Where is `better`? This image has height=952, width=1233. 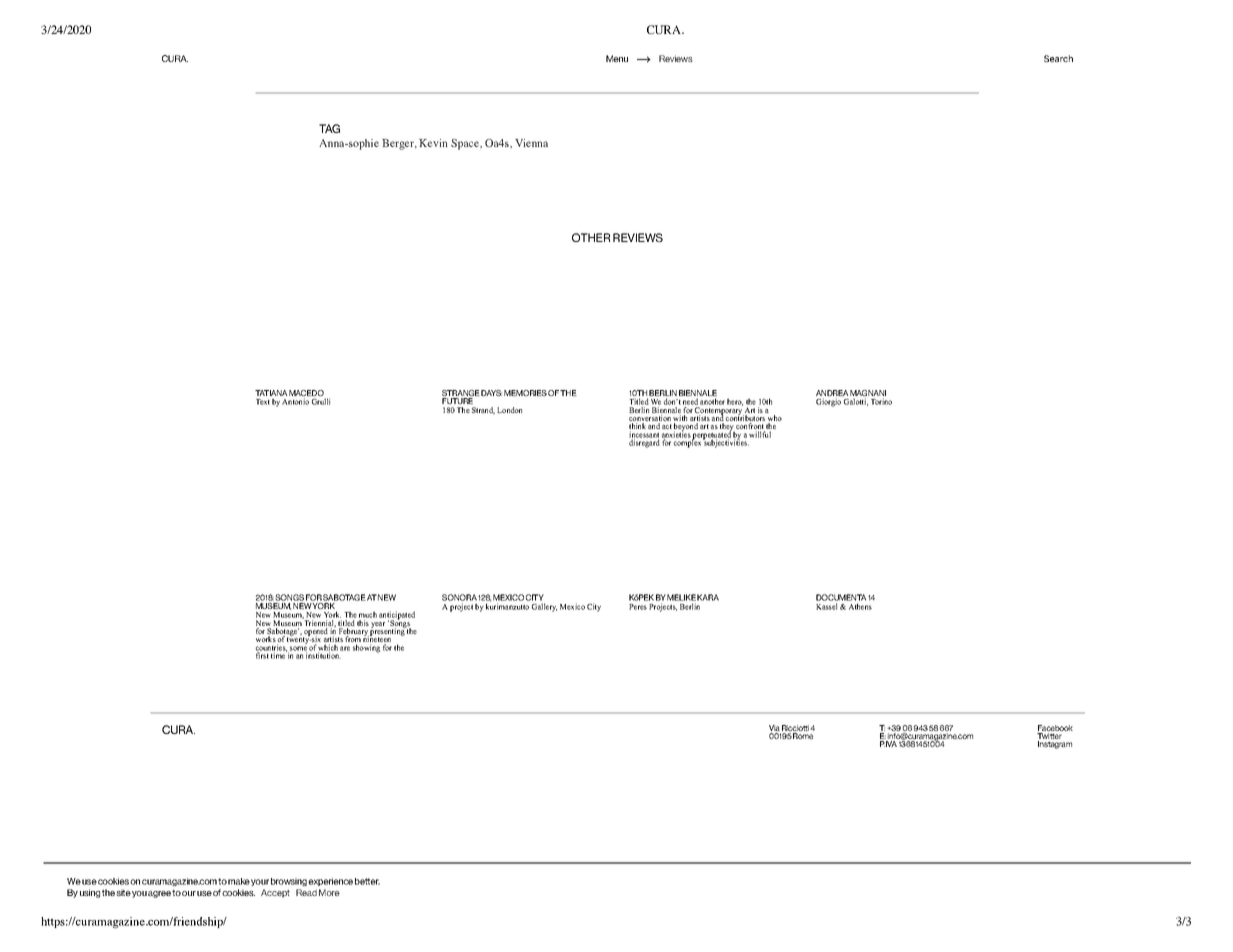 better is located at coordinates (367, 881).
